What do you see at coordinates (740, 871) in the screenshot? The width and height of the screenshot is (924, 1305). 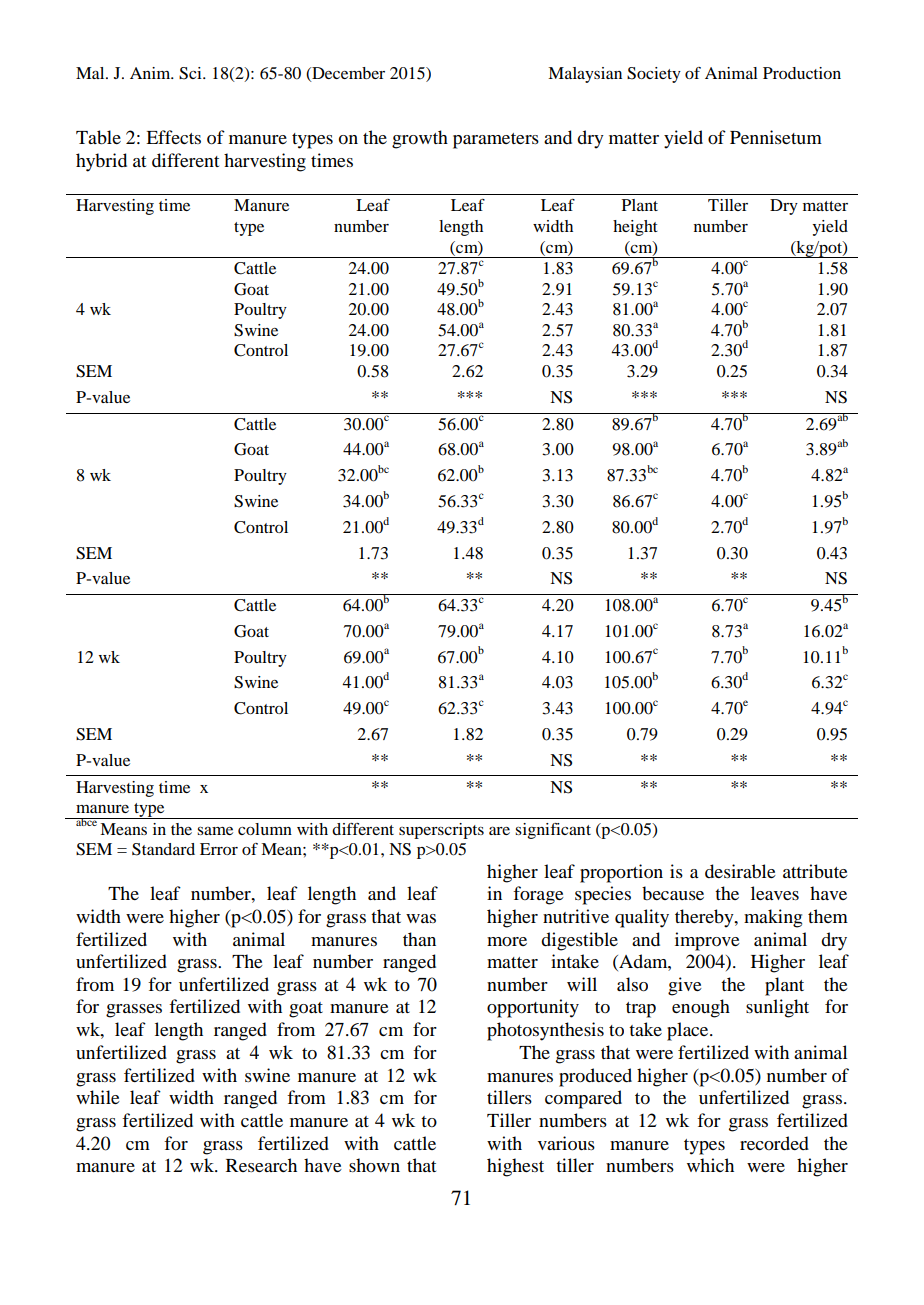 I see `desirable` at bounding box center [740, 871].
